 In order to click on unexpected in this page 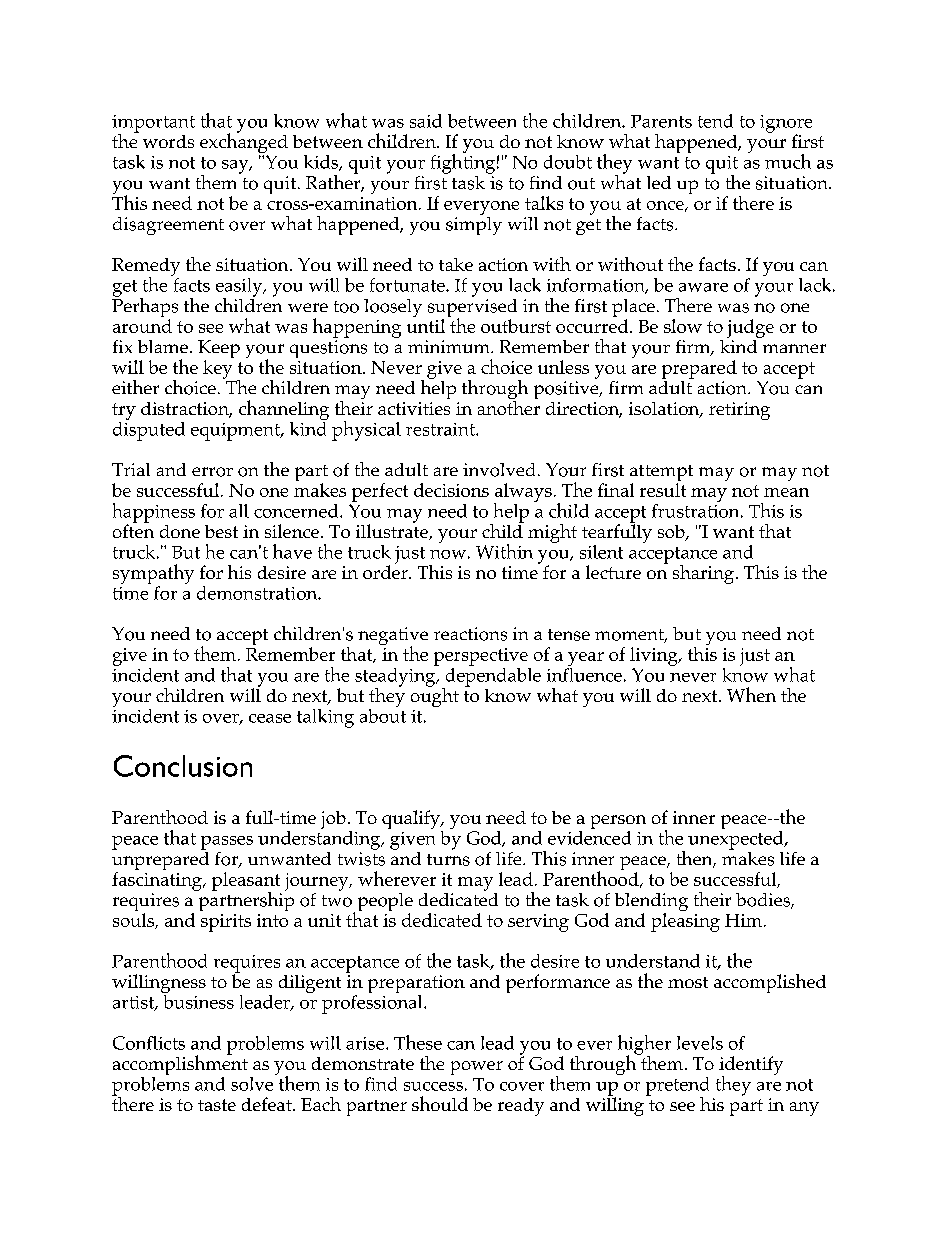, I will do `click(737, 840)`.
